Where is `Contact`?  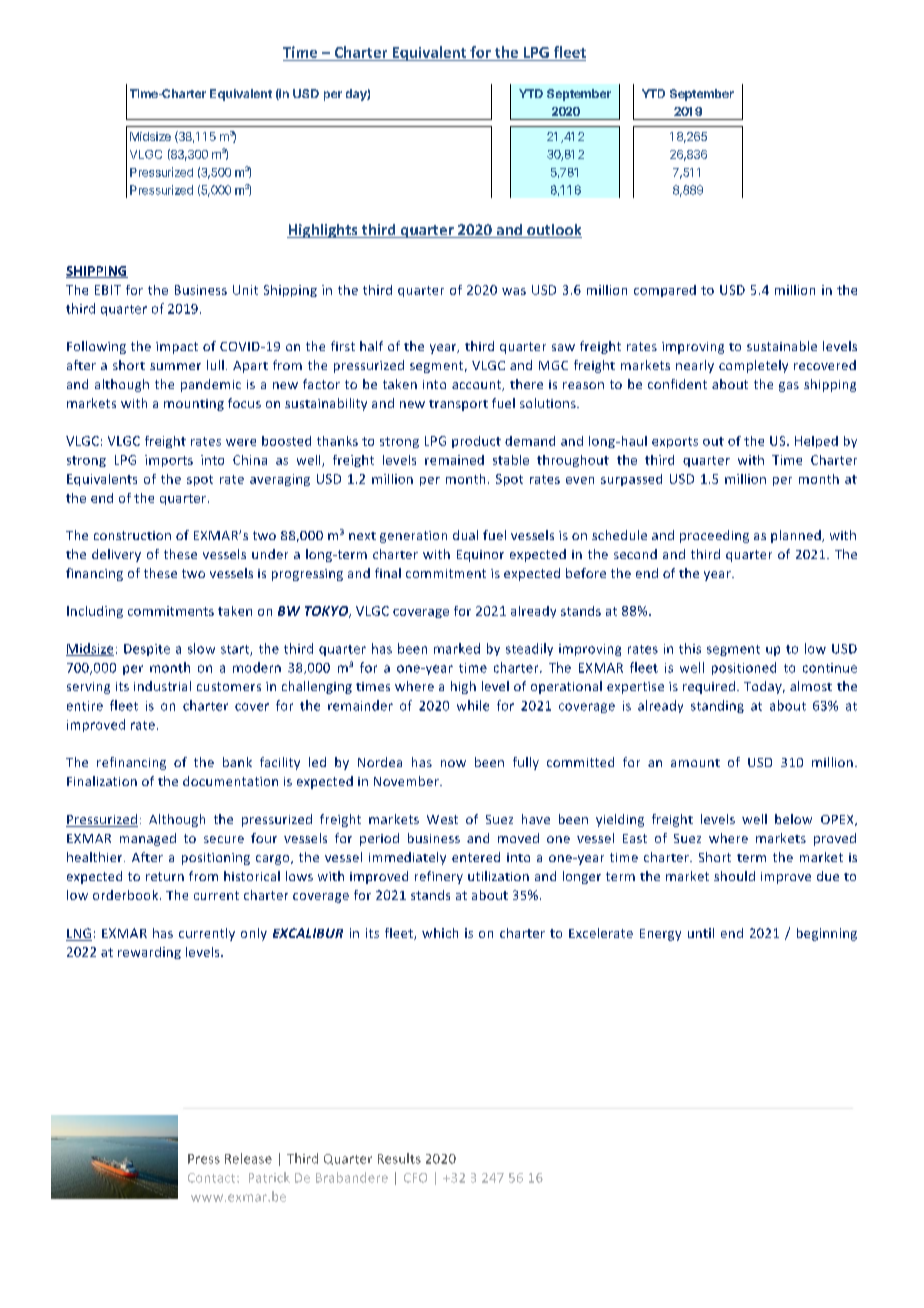
Contact is located at coordinates (213, 1178).
